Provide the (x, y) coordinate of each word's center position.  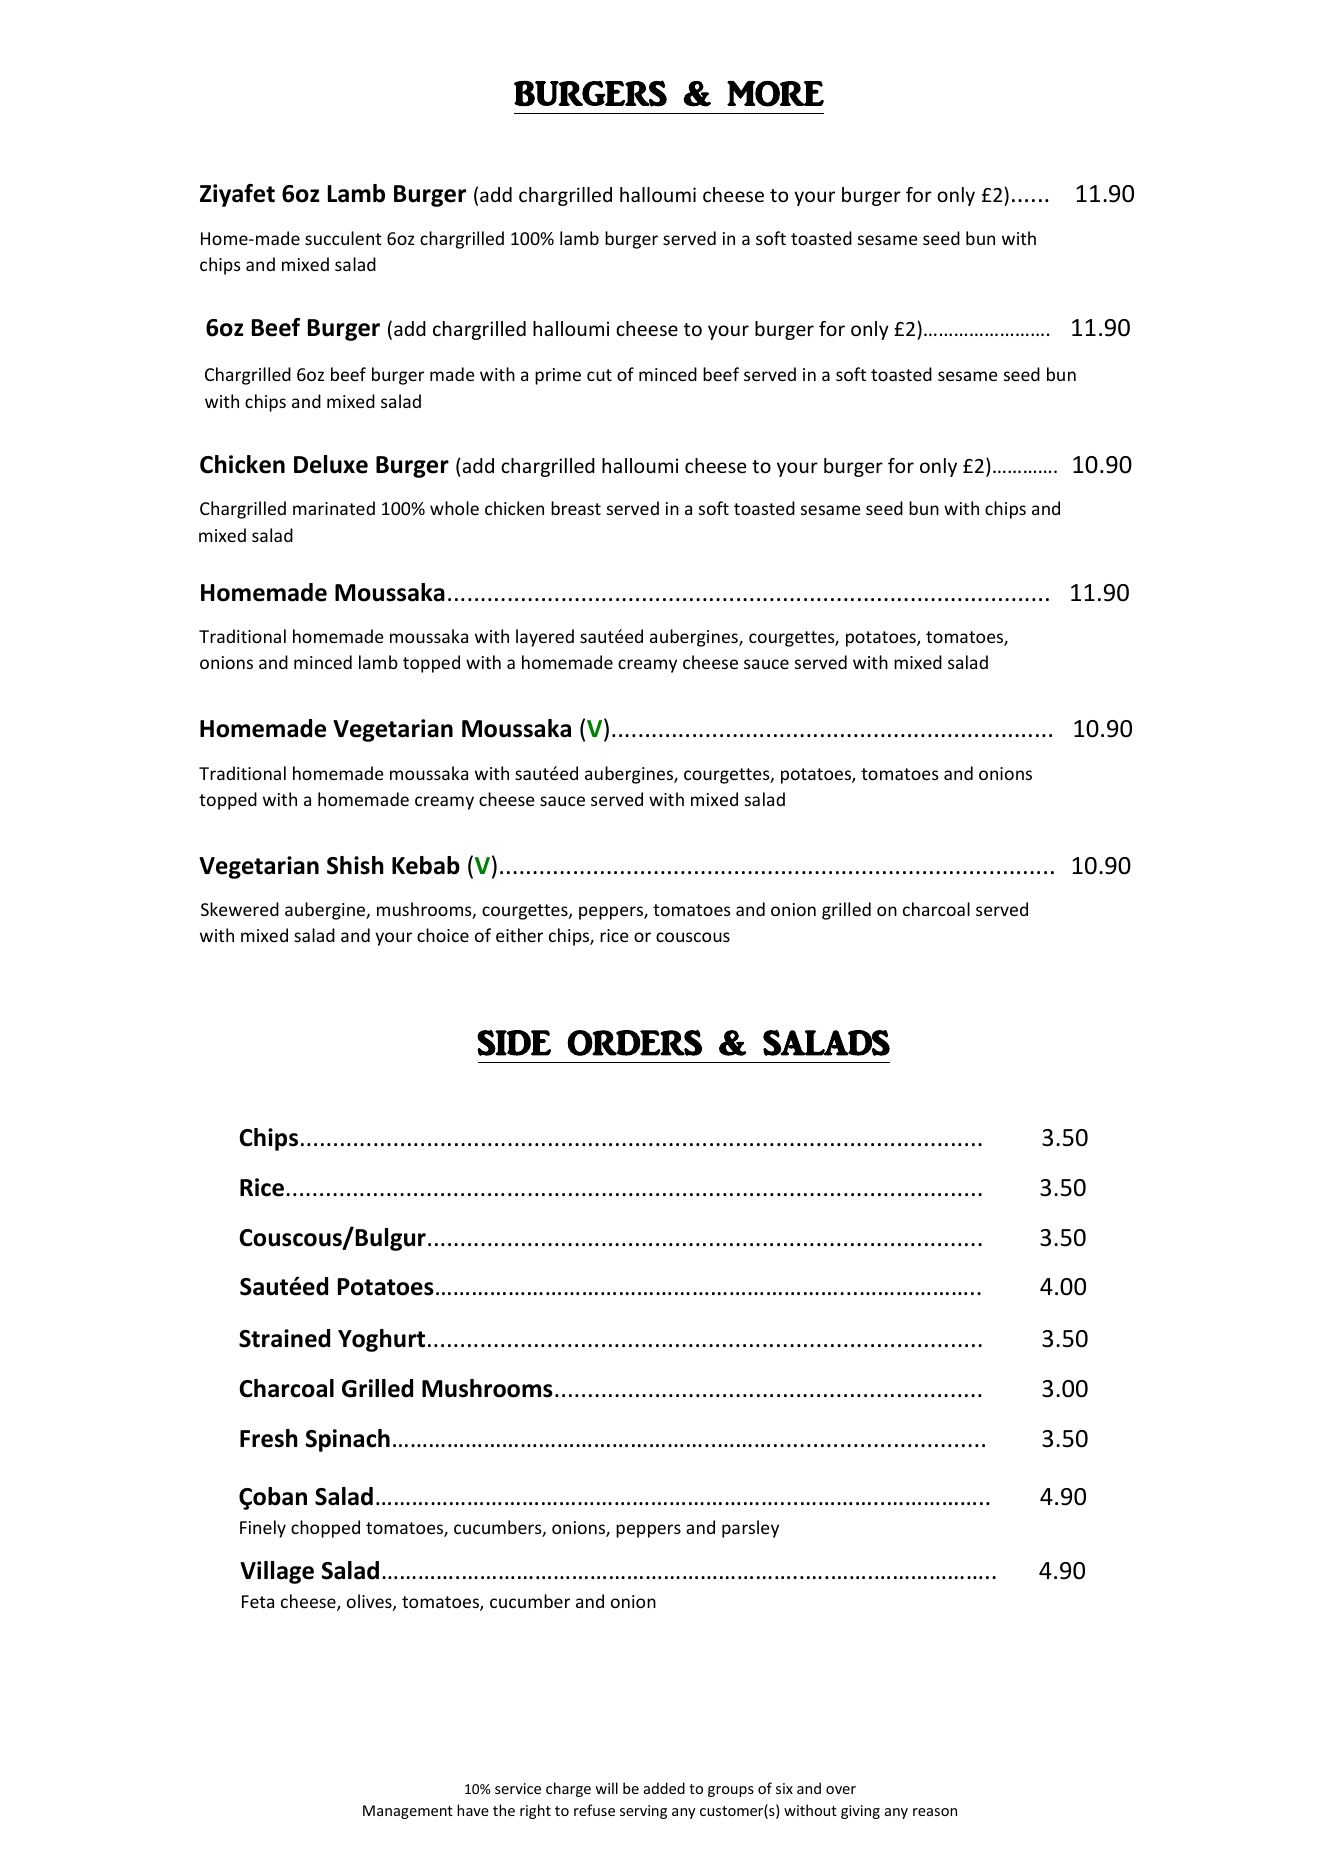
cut (599, 375)
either (519, 935)
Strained (284, 1338)
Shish (355, 865)
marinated (334, 508)
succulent (343, 238)
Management (408, 1812)
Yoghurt (381, 1340)
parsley (750, 1529)
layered (545, 638)
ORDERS (634, 1043)
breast (576, 508)
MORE (775, 94)
